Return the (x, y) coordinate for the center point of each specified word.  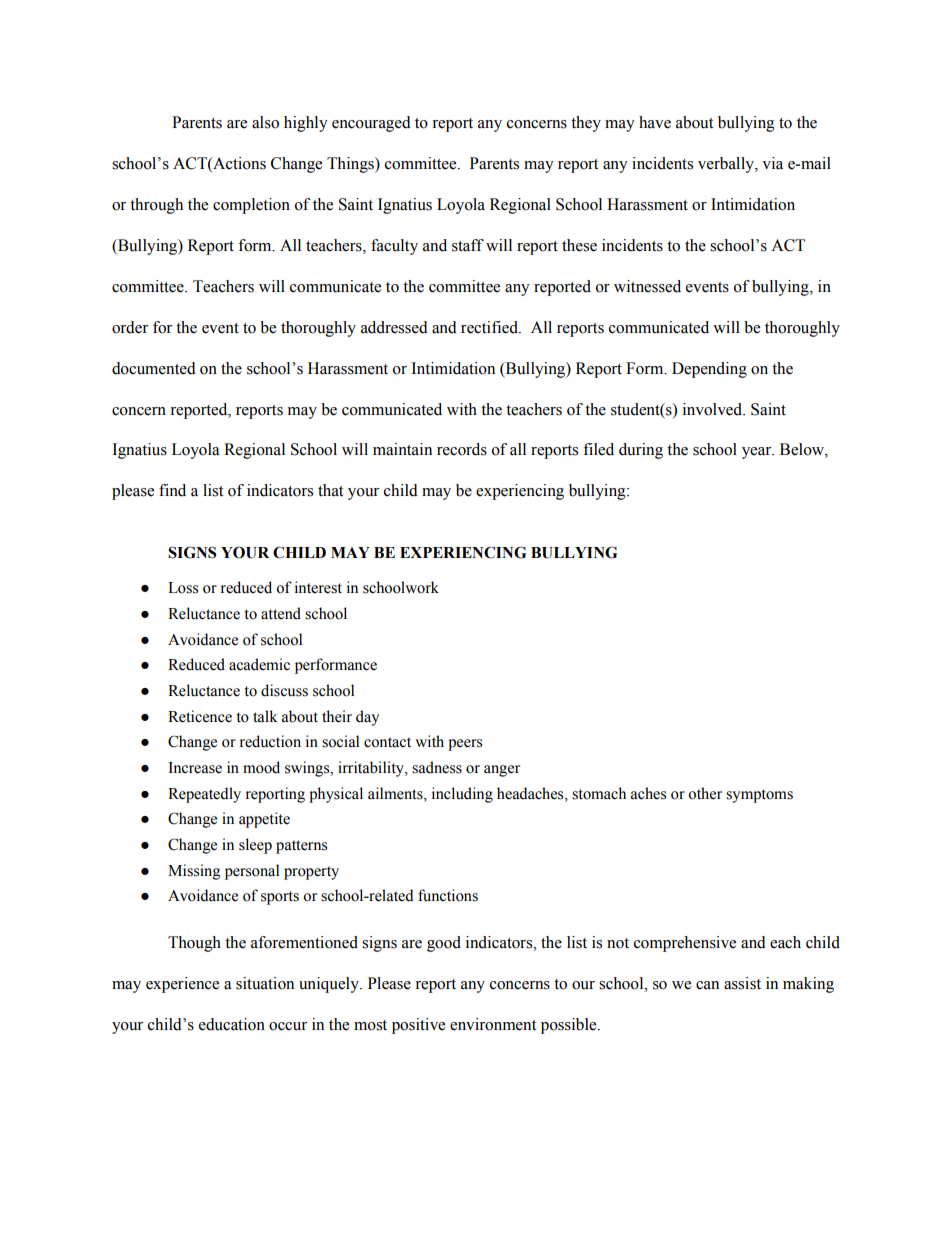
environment (493, 1024)
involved (714, 409)
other (705, 793)
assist (742, 983)
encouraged (371, 124)
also (265, 122)
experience (182, 985)
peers (465, 745)
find (172, 490)
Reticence (200, 716)
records (462, 449)
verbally (727, 165)
